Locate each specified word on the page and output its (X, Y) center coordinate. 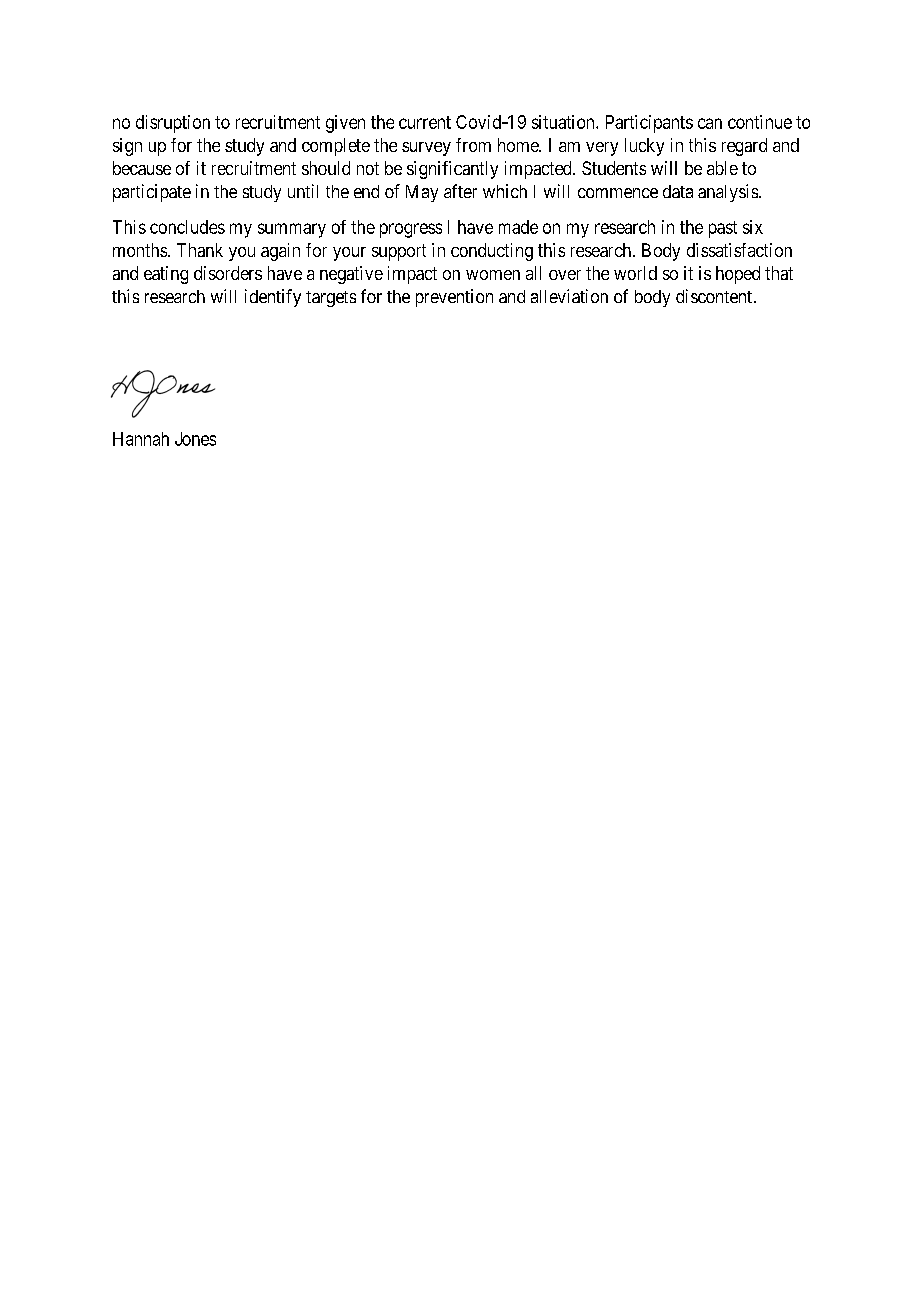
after (460, 191)
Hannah (141, 439)
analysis (728, 193)
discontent (715, 296)
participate (152, 193)
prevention (454, 298)
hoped (738, 275)
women (493, 275)
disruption (173, 124)
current (425, 122)
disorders (228, 273)
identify (273, 298)
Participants (649, 124)
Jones (195, 439)
